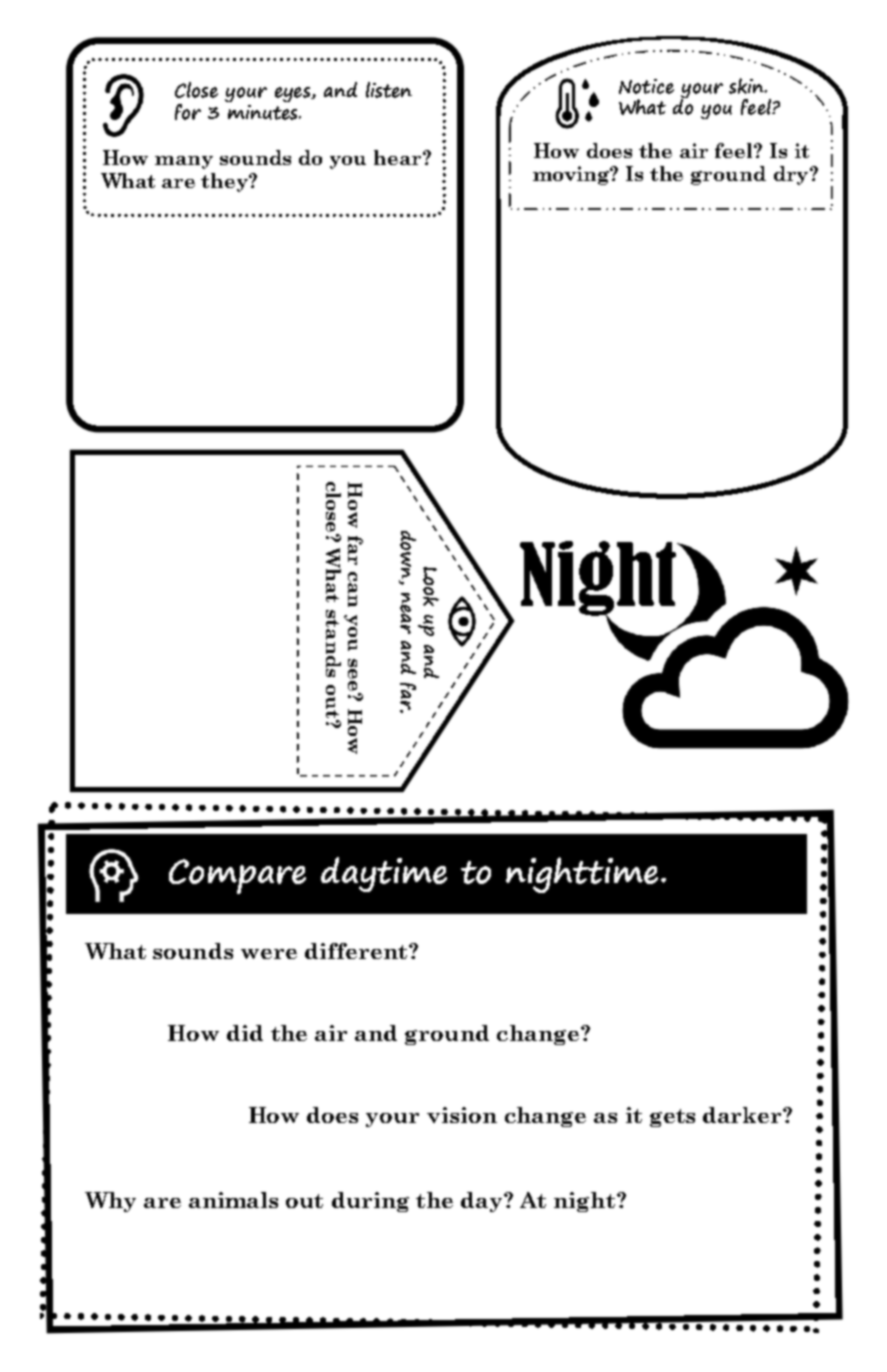  Describe the element at coordinates (233, 1200) in the page. I see `animals` at that location.
